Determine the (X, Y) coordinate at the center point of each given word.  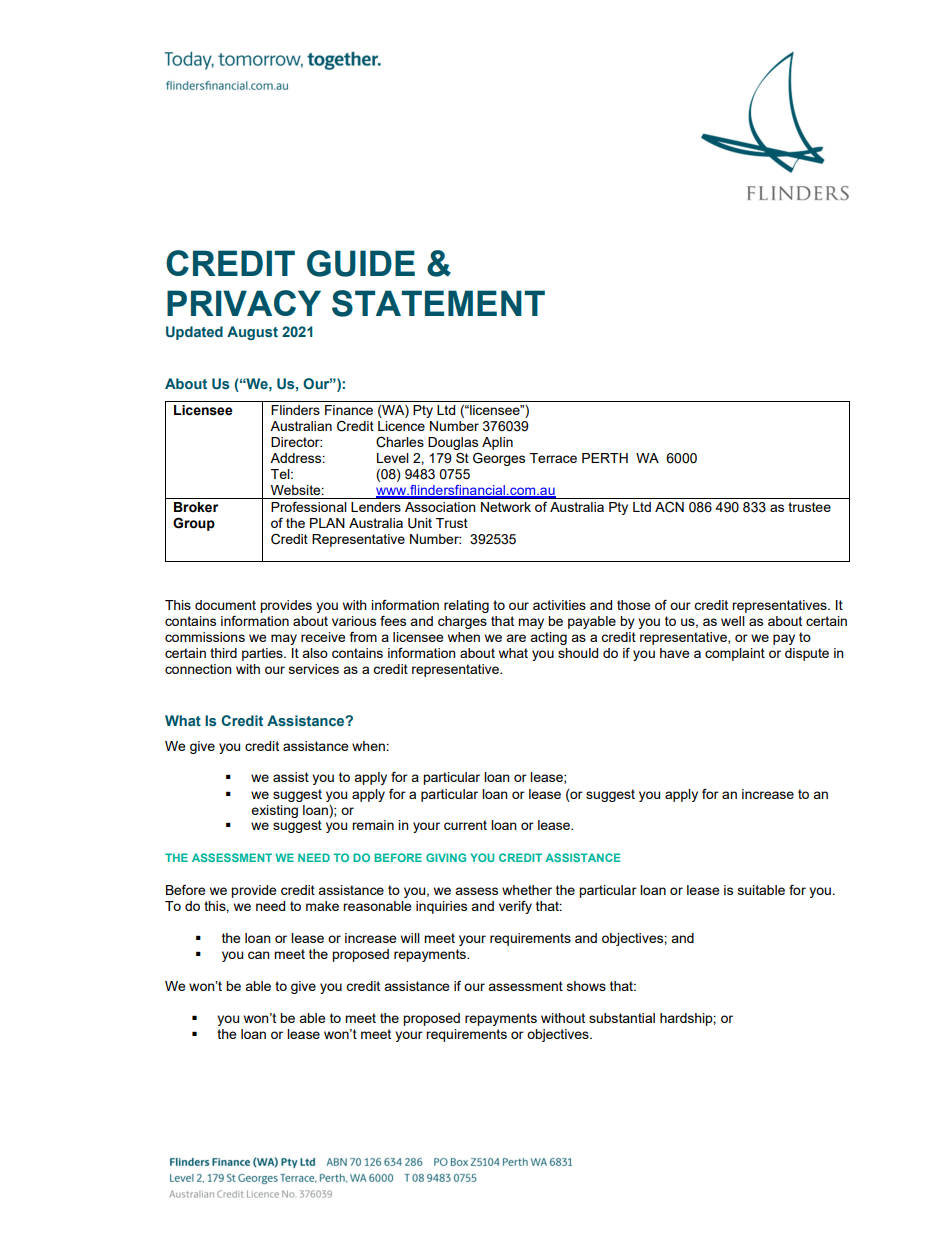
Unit (420, 523)
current (465, 825)
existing (274, 811)
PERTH (605, 458)
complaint (735, 654)
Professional (309, 506)
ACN (669, 507)
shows (586, 986)
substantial (622, 1018)
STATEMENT (438, 303)
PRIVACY (244, 303)
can (259, 955)
